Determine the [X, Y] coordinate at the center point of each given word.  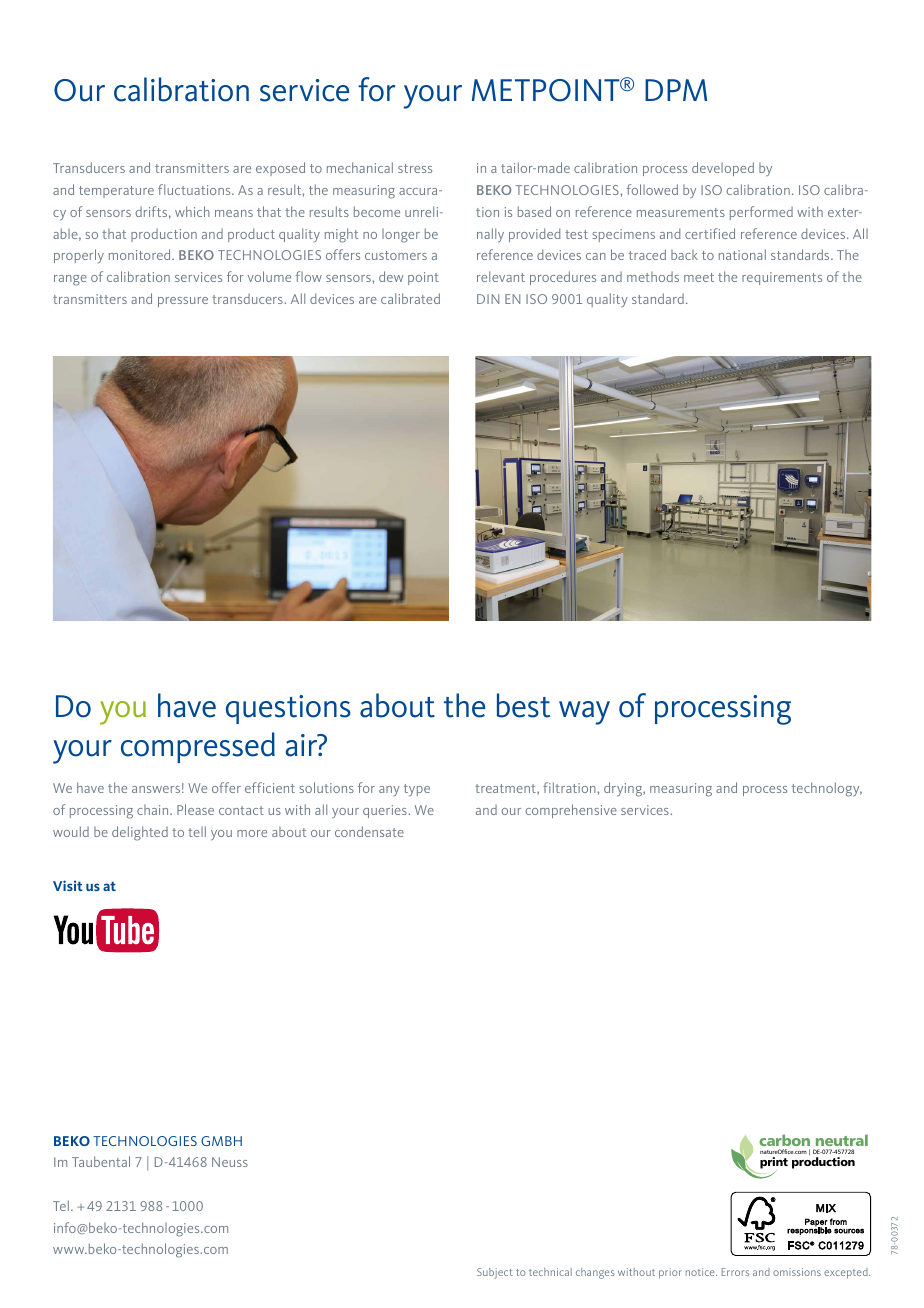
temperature [116, 192]
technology [827, 789]
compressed [198, 747]
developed [723, 169]
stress [415, 168]
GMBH [221, 1141]
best [523, 705]
